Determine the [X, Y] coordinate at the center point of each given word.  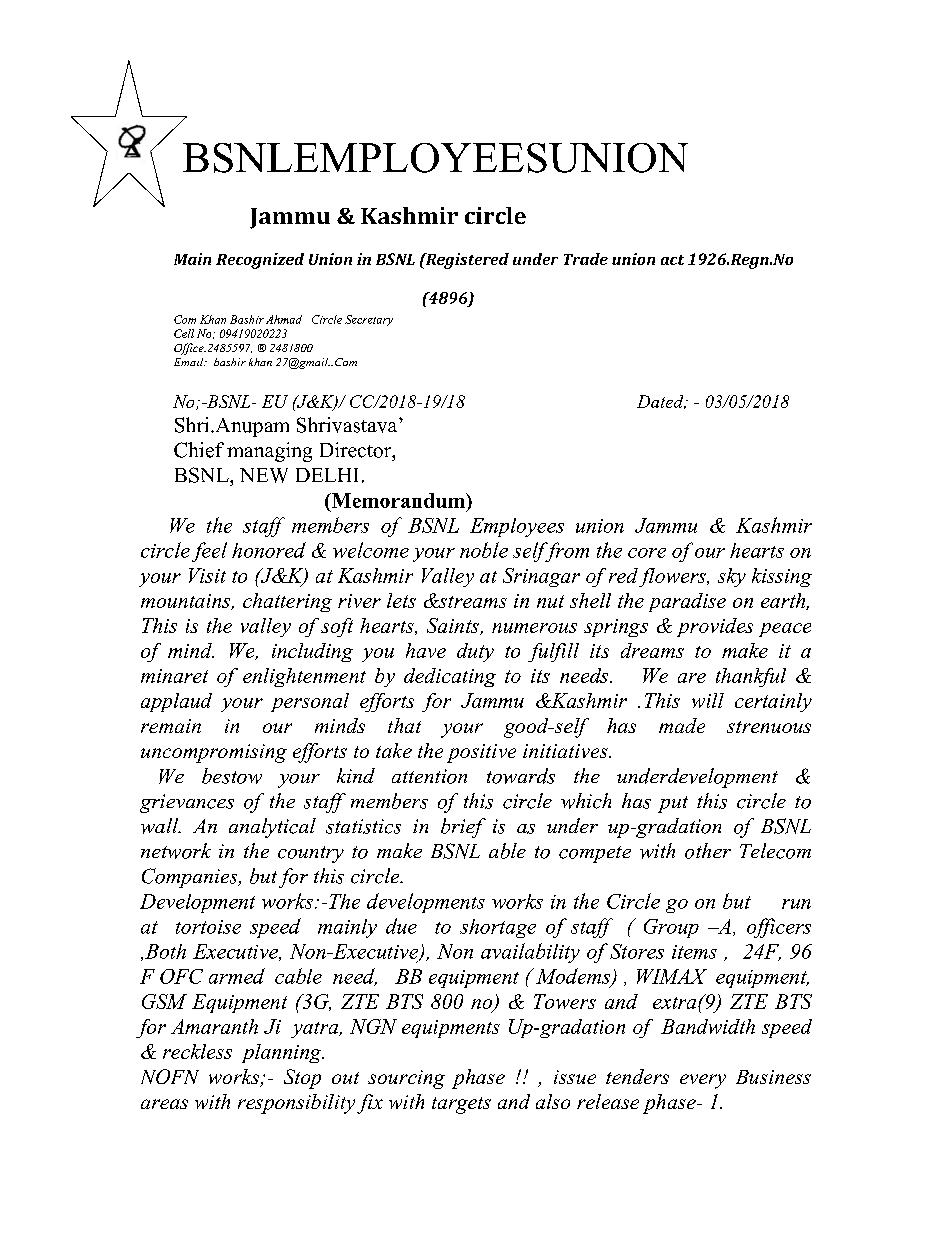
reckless [197, 1051]
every [703, 1081]
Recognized [260, 261]
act [672, 260]
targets [461, 1105]
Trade [586, 259]
